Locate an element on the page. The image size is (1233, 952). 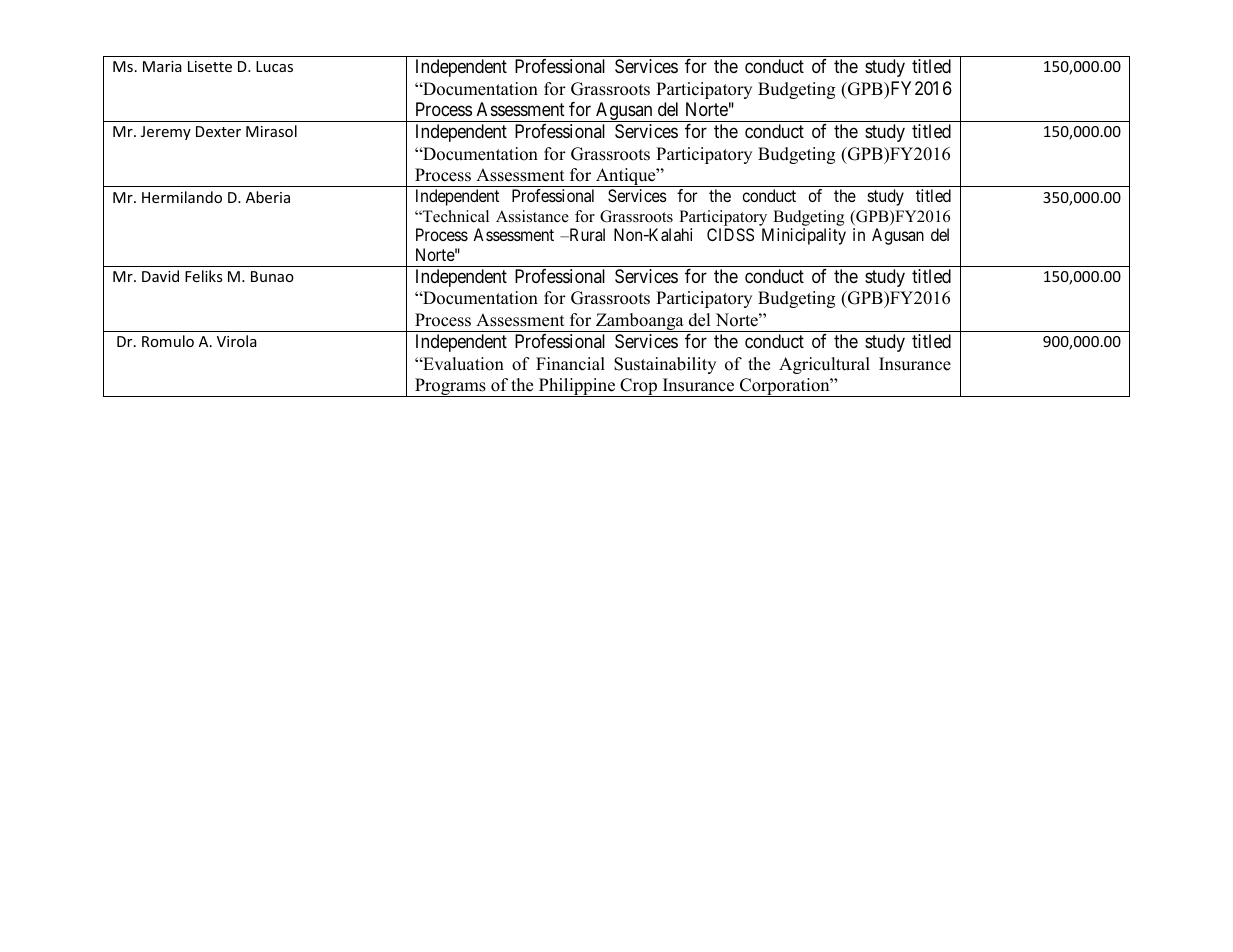
Romulo is located at coordinates (168, 341).
